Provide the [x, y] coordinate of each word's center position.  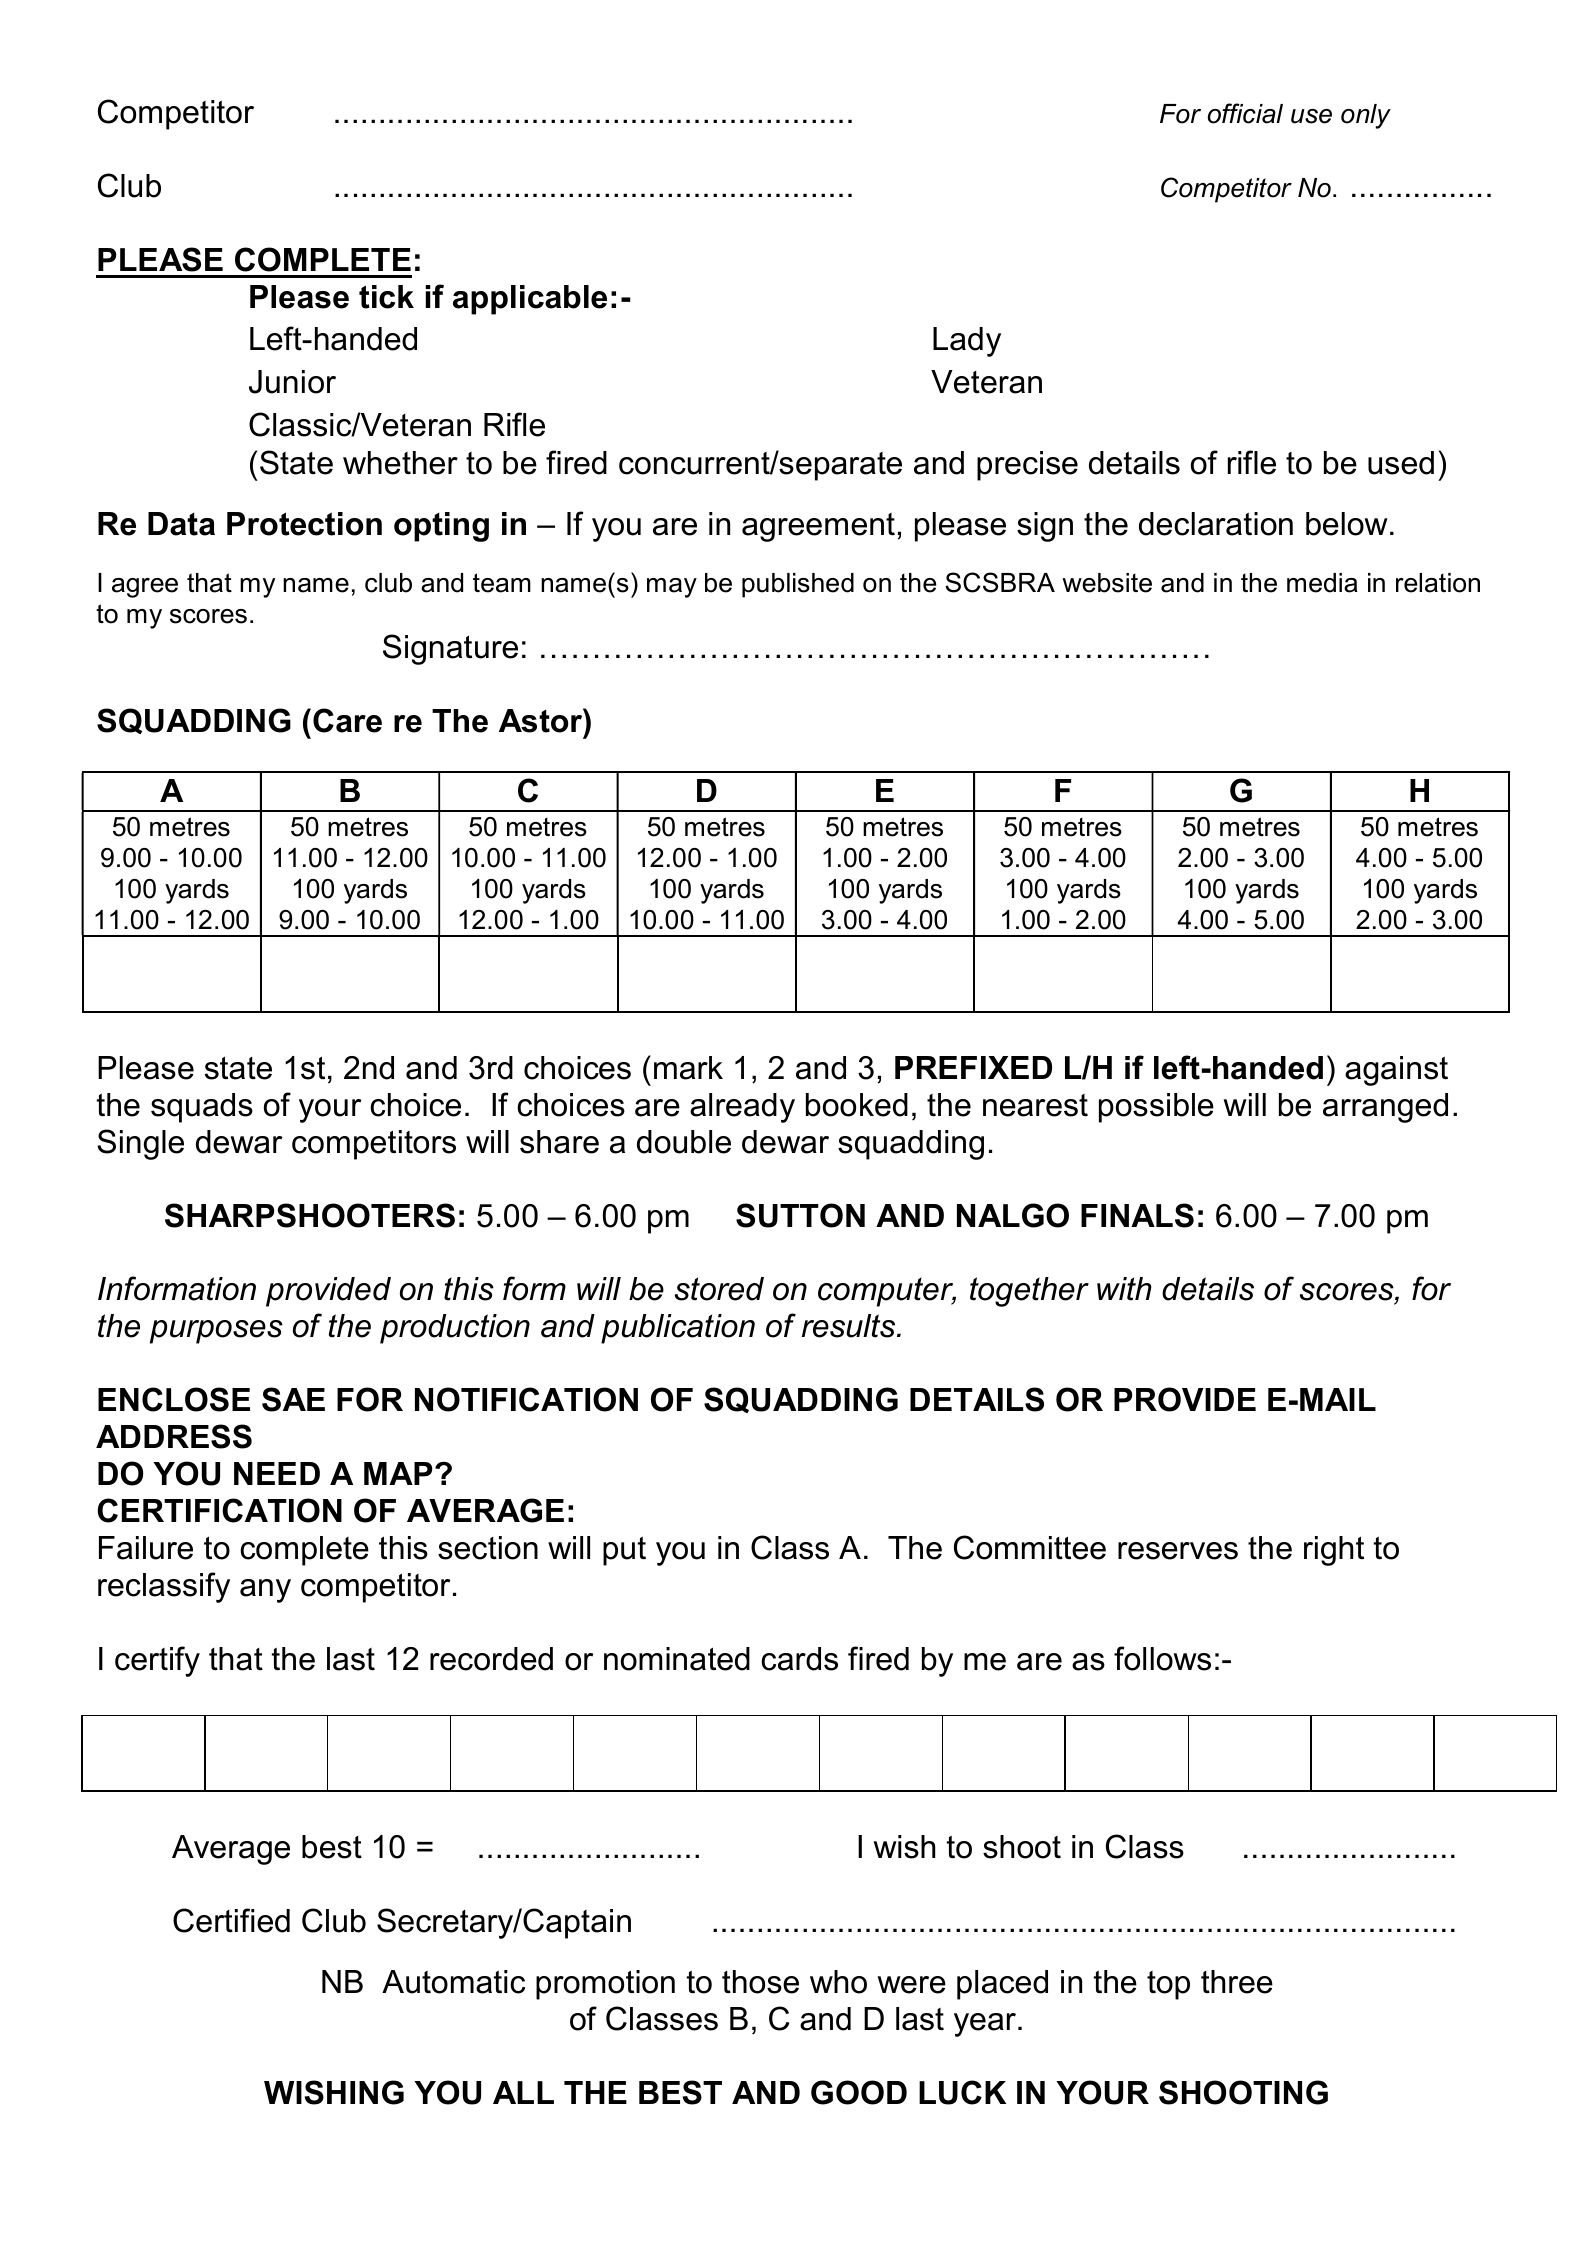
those [760, 1982]
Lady [967, 342]
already [742, 1108]
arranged [1385, 1108]
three [1237, 1982]
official [1245, 113]
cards [799, 1659]
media [1322, 583]
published [798, 585]
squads [202, 1108]
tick [386, 297]
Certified [231, 1920]
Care [347, 720]
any [265, 1591]
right [1334, 1551]
